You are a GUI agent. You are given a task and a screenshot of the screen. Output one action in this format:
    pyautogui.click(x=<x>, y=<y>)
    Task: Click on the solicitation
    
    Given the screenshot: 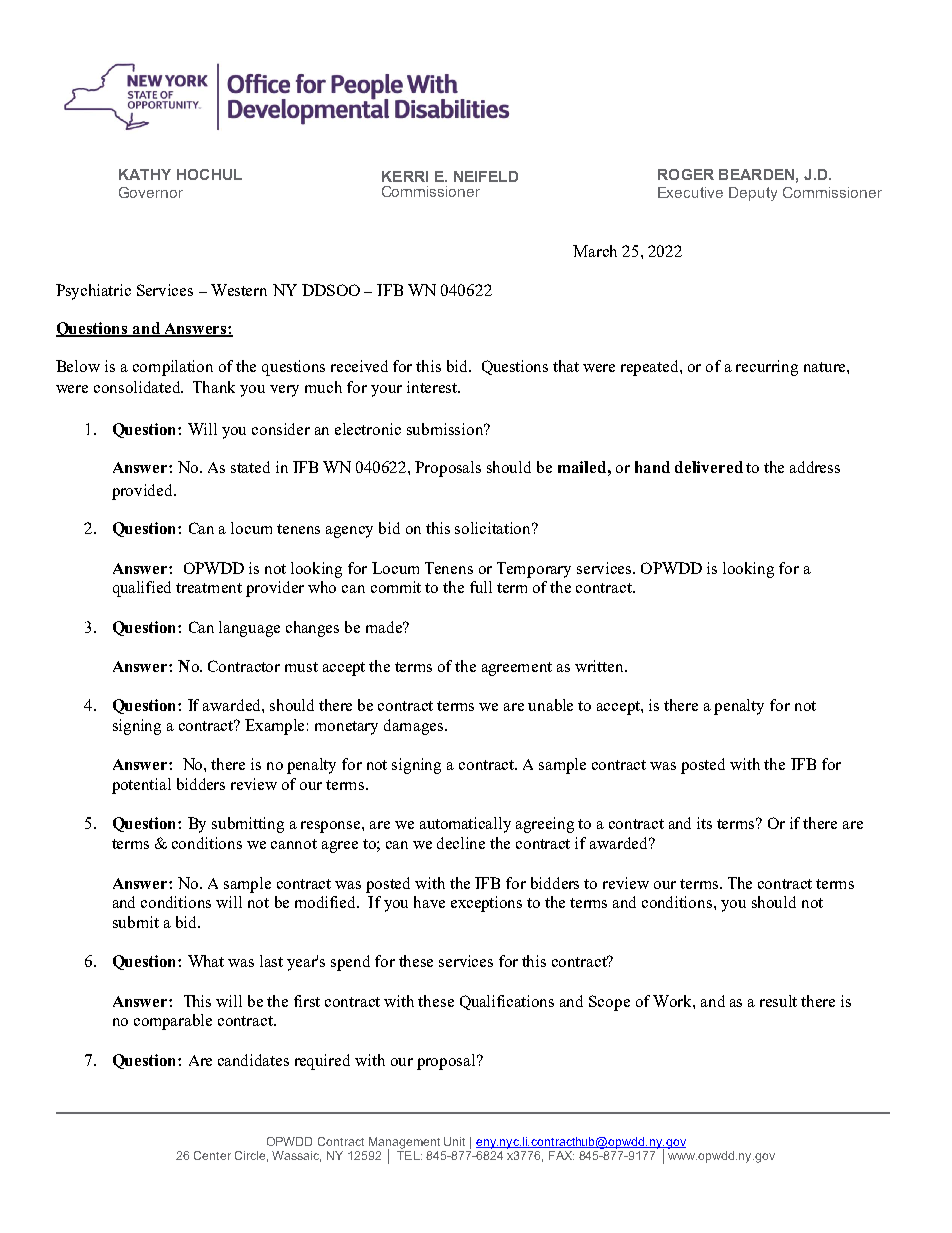 What is the action you would take?
    pyautogui.click(x=494, y=528)
